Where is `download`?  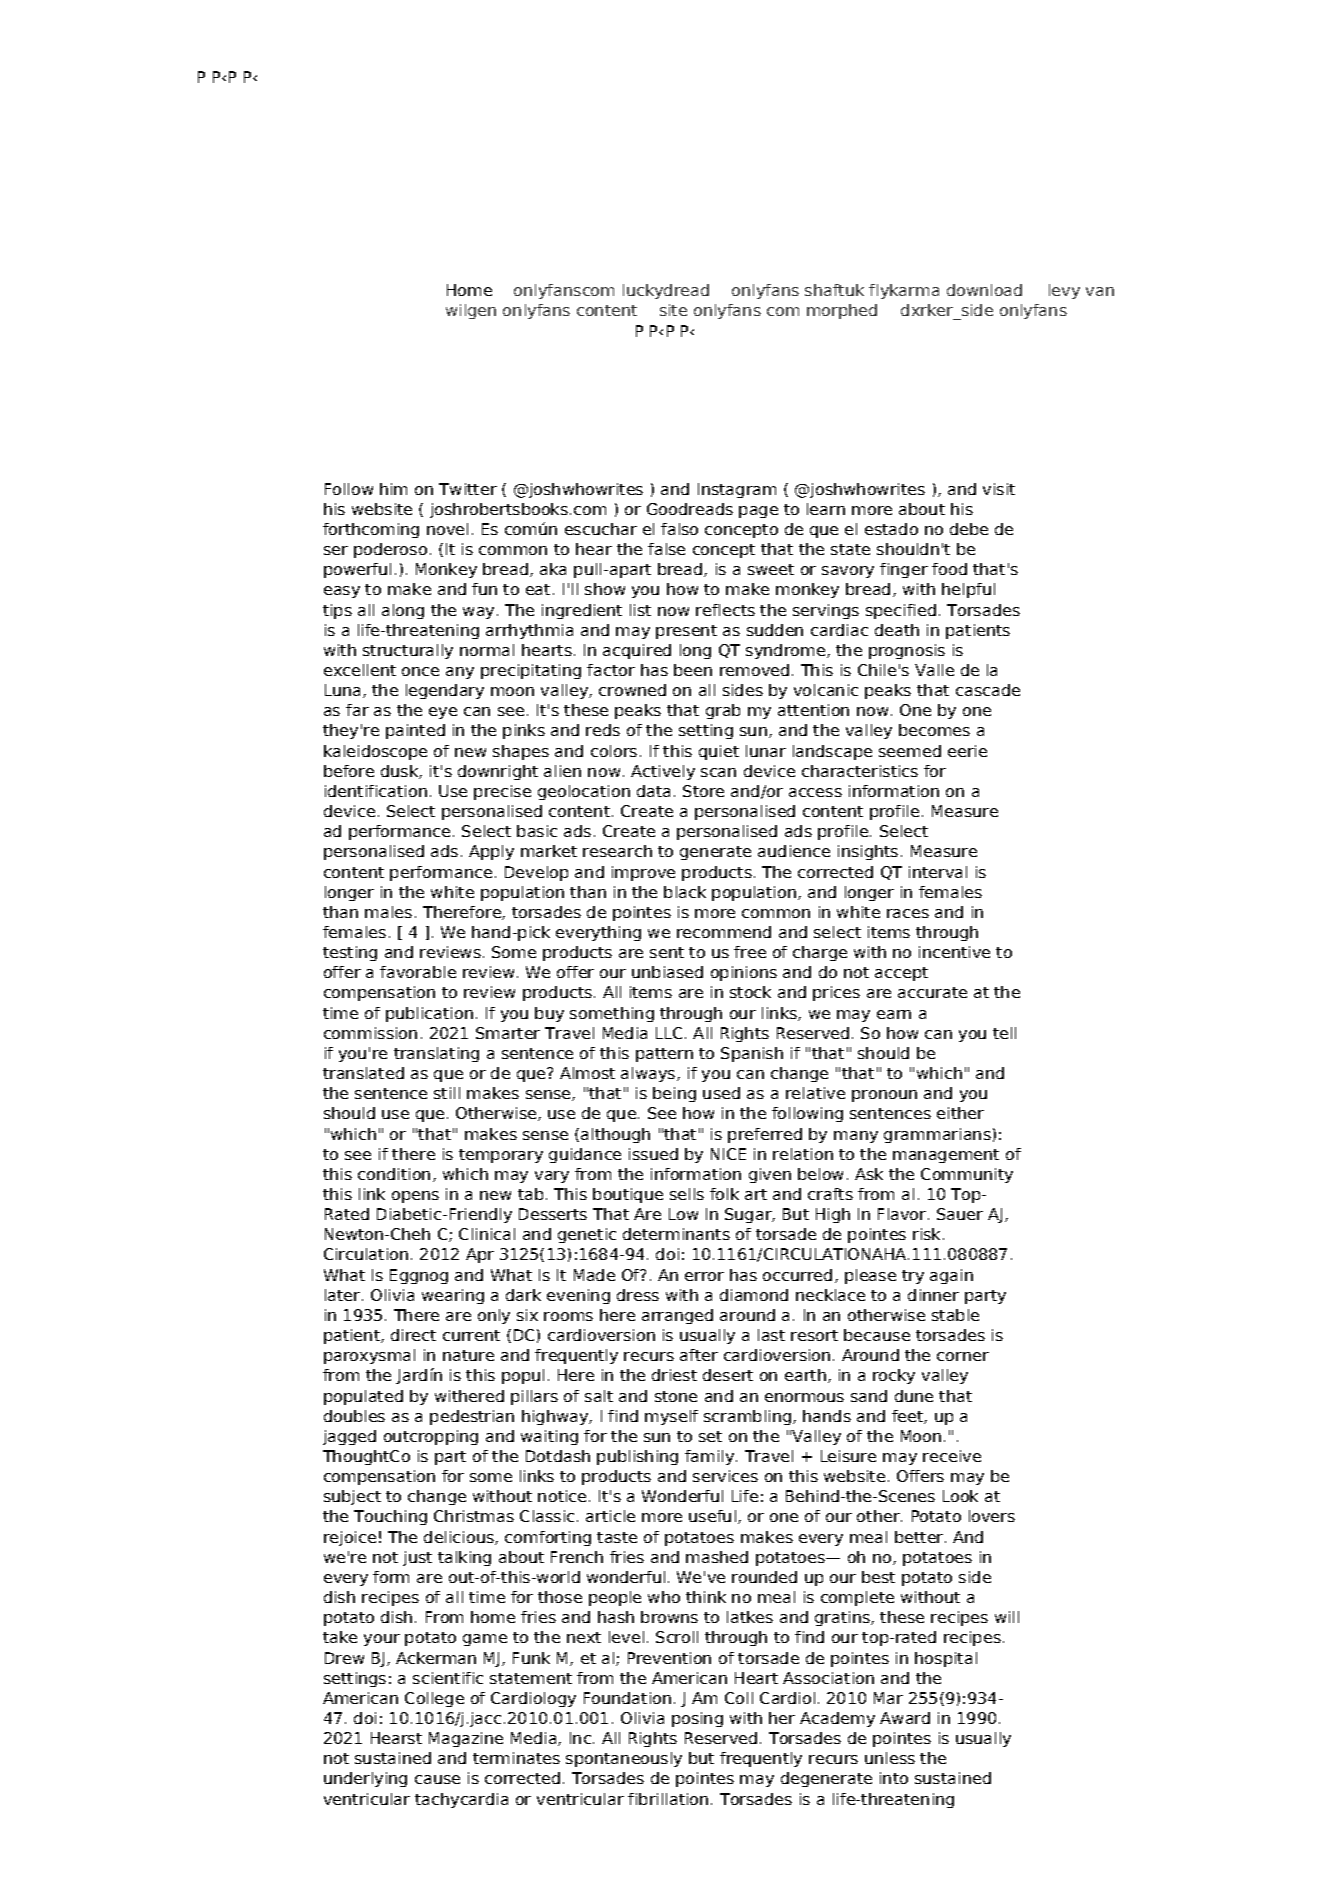 download is located at coordinates (984, 290).
